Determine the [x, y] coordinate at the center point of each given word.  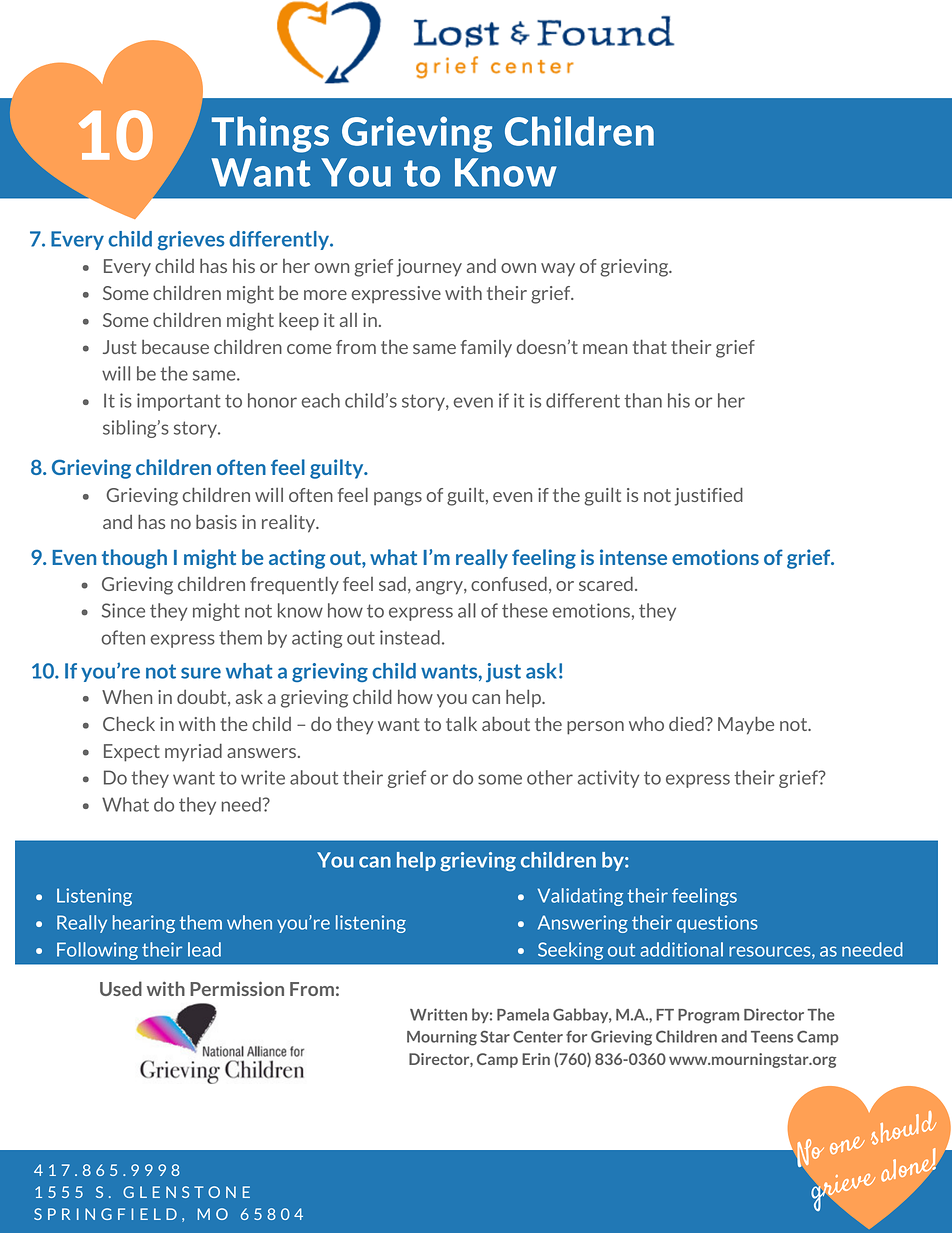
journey [429, 268]
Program [708, 1016]
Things [270, 134]
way [558, 270]
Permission [237, 988]
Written [438, 1014]
